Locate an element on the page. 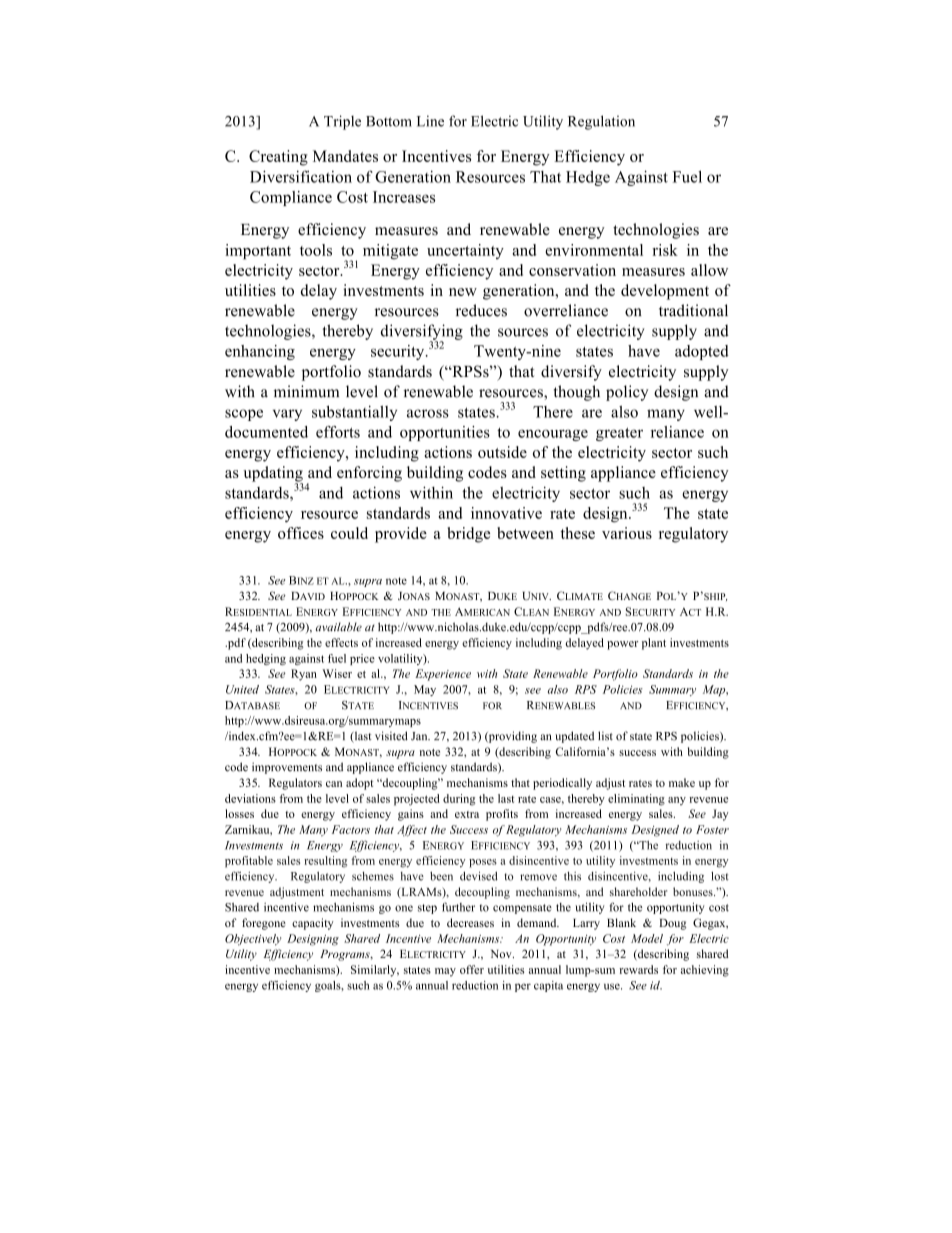 The image size is (952, 1233). bridge is located at coordinates (469, 535).
